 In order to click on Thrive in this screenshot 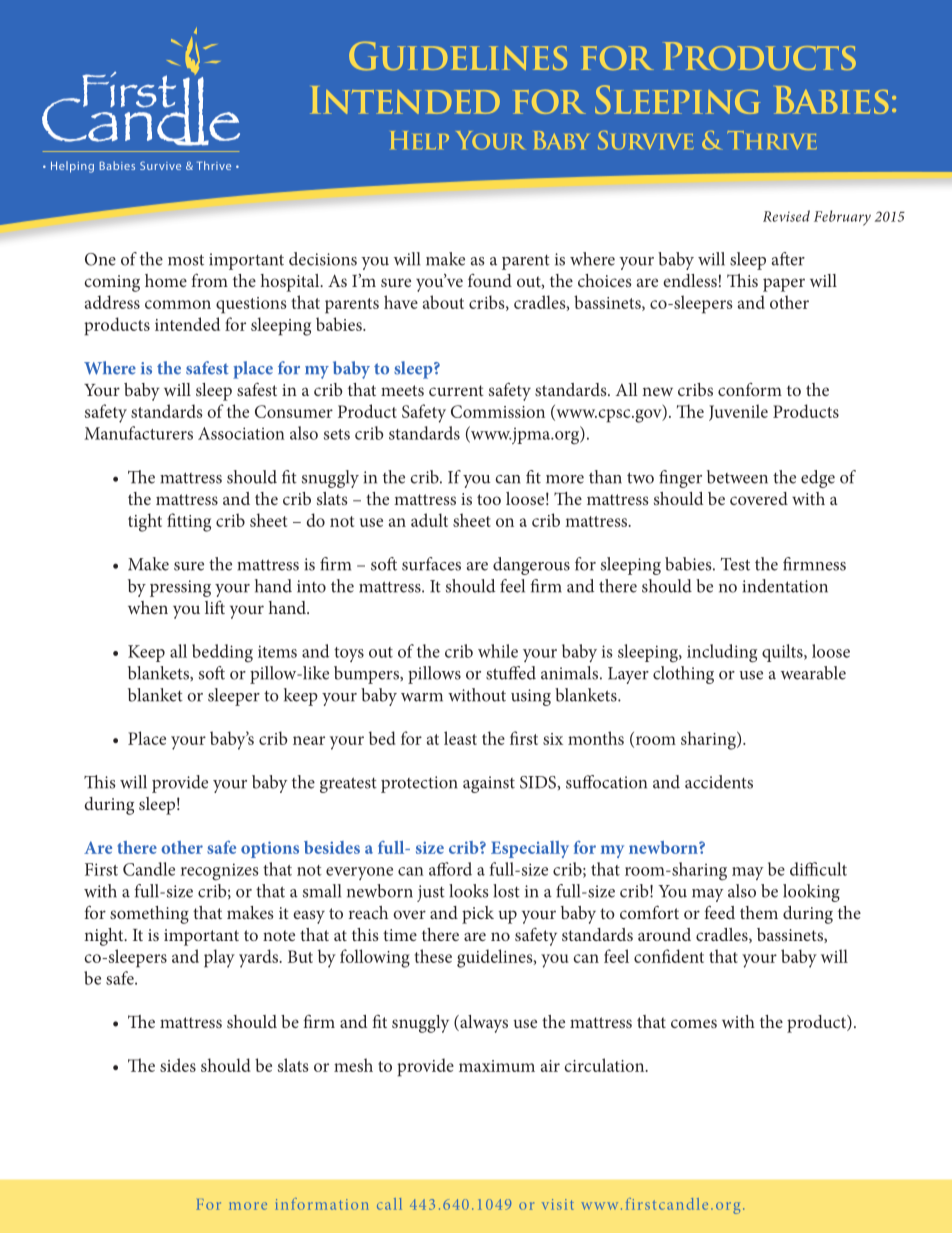, I will do `click(772, 140)`.
